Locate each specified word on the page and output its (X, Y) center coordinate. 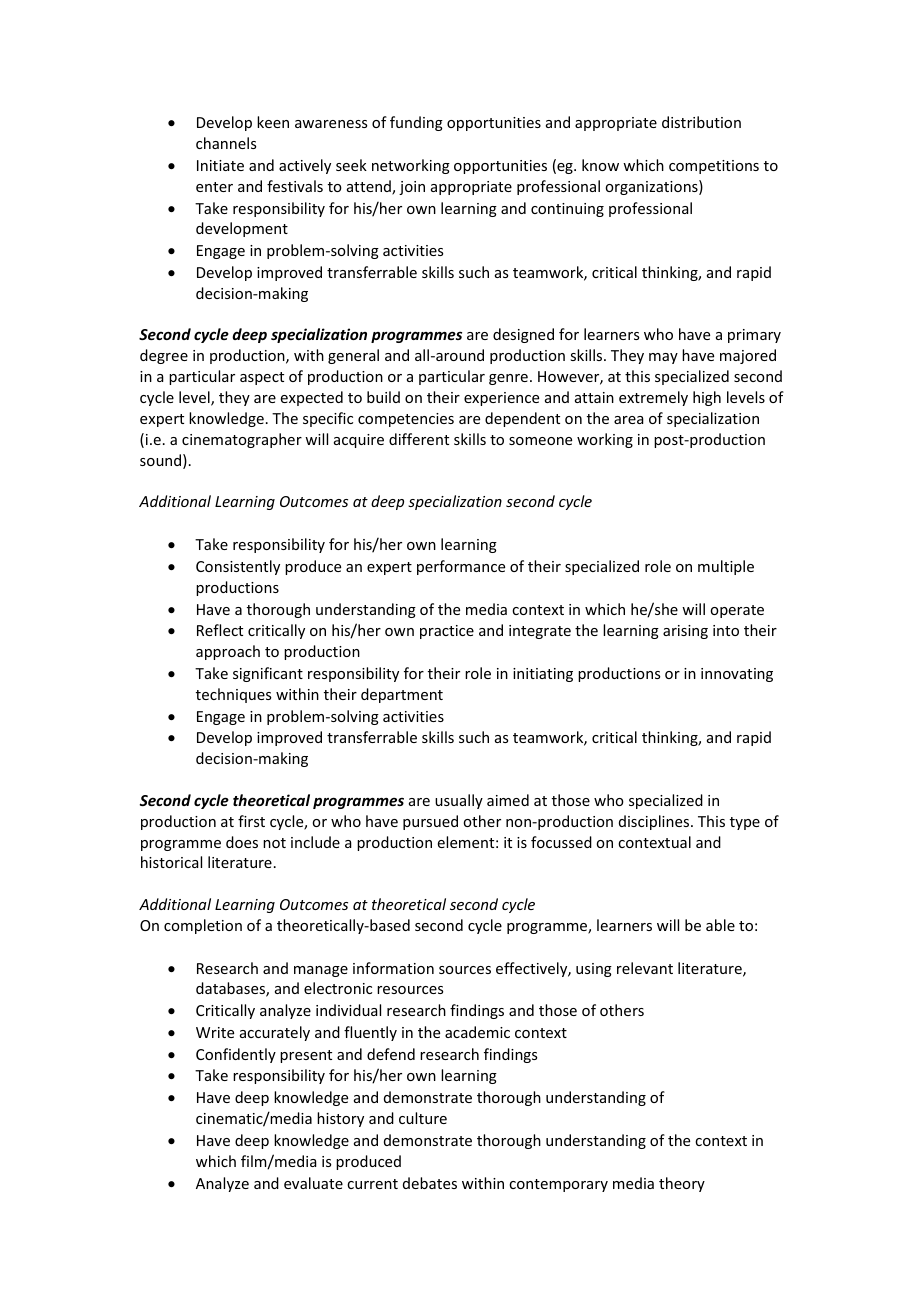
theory (682, 1184)
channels (226, 143)
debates (430, 1183)
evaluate (313, 1183)
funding (416, 123)
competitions (714, 167)
